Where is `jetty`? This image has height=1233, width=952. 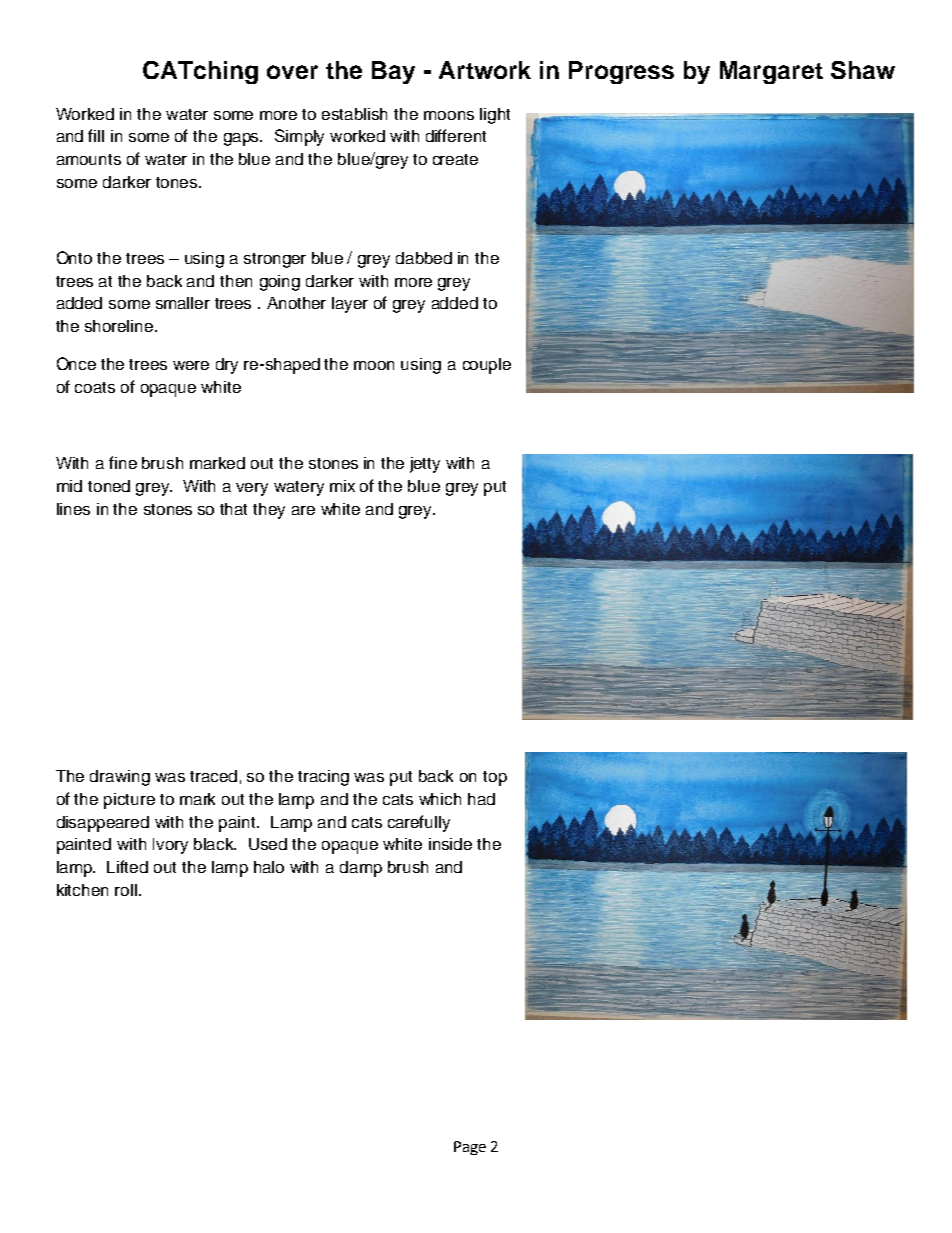 jetty is located at coordinates (425, 465).
